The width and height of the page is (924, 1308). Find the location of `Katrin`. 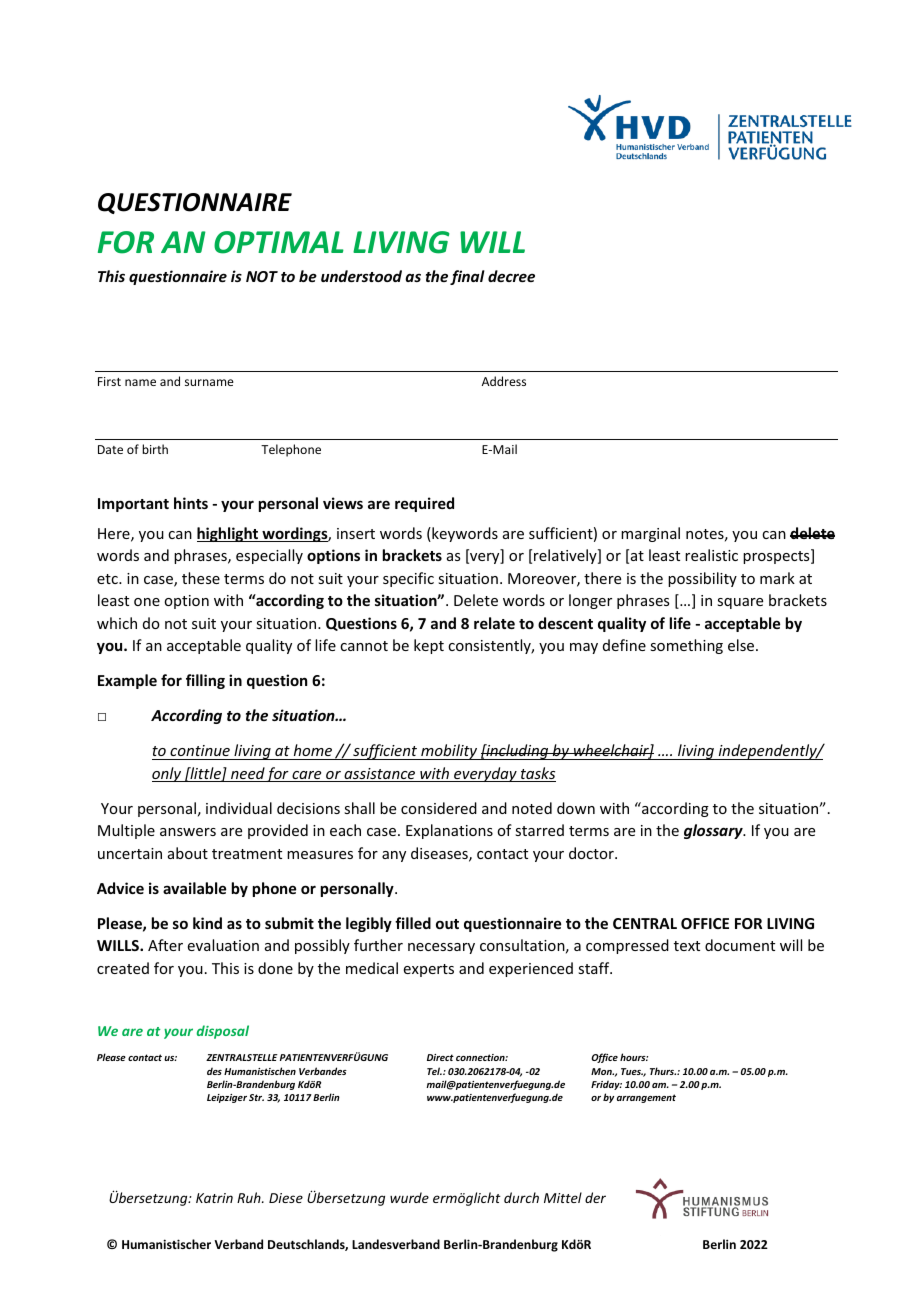

Katrin is located at coordinates (214, 1198).
